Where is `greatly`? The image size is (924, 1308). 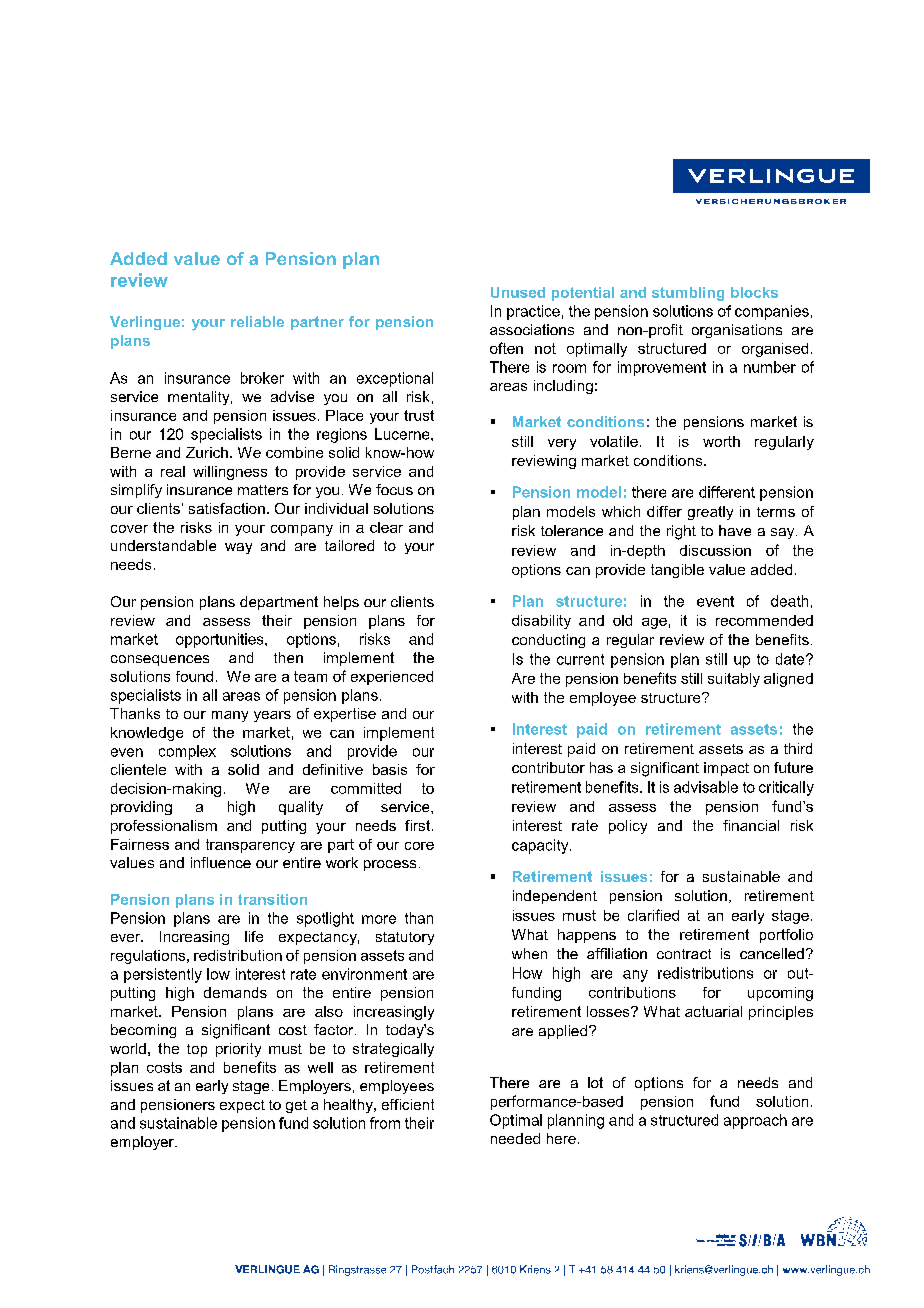 greatly is located at coordinates (710, 513).
